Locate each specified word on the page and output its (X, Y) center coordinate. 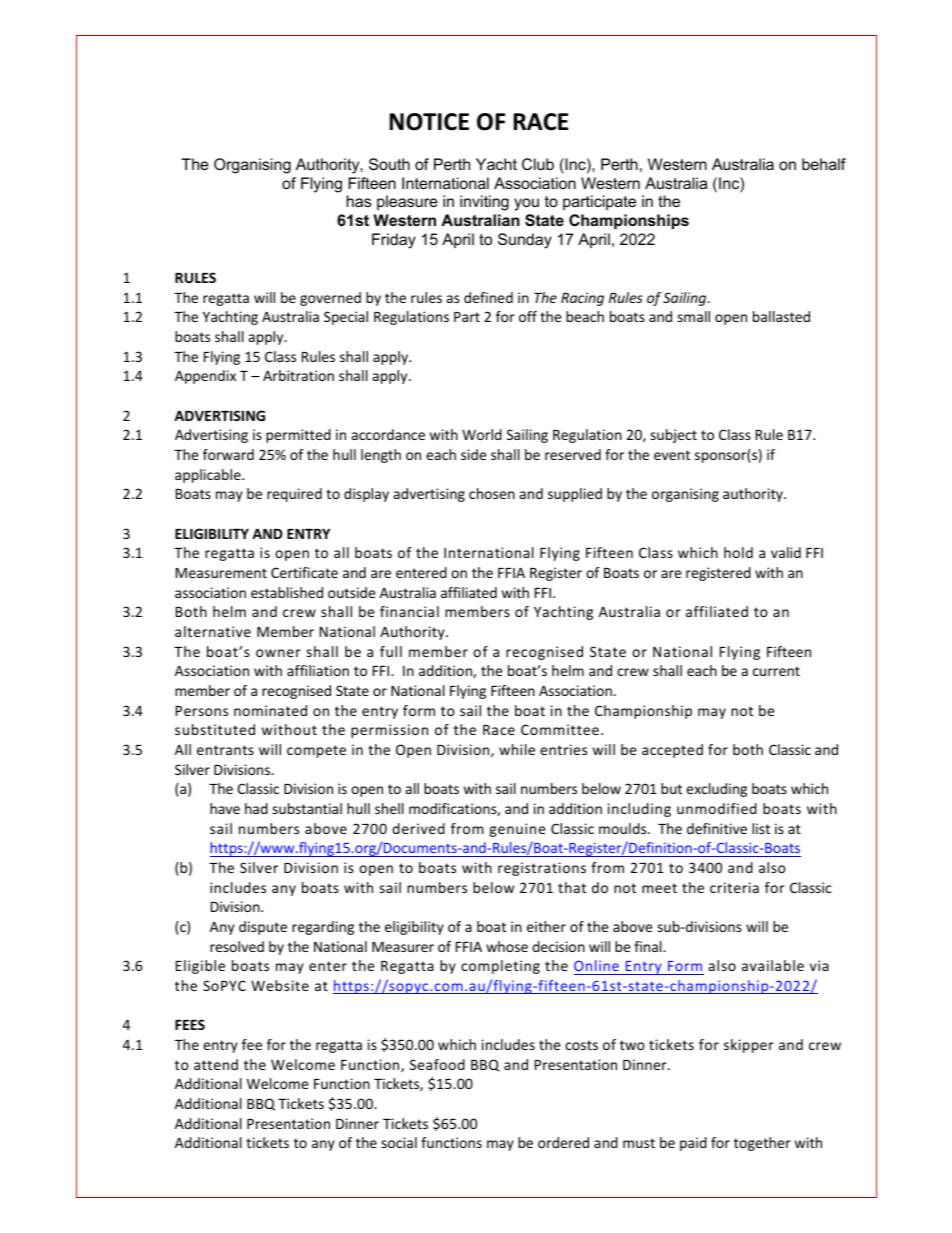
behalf (824, 164)
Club (538, 164)
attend (216, 1064)
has (359, 201)
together (762, 1144)
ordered (563, 1142)
